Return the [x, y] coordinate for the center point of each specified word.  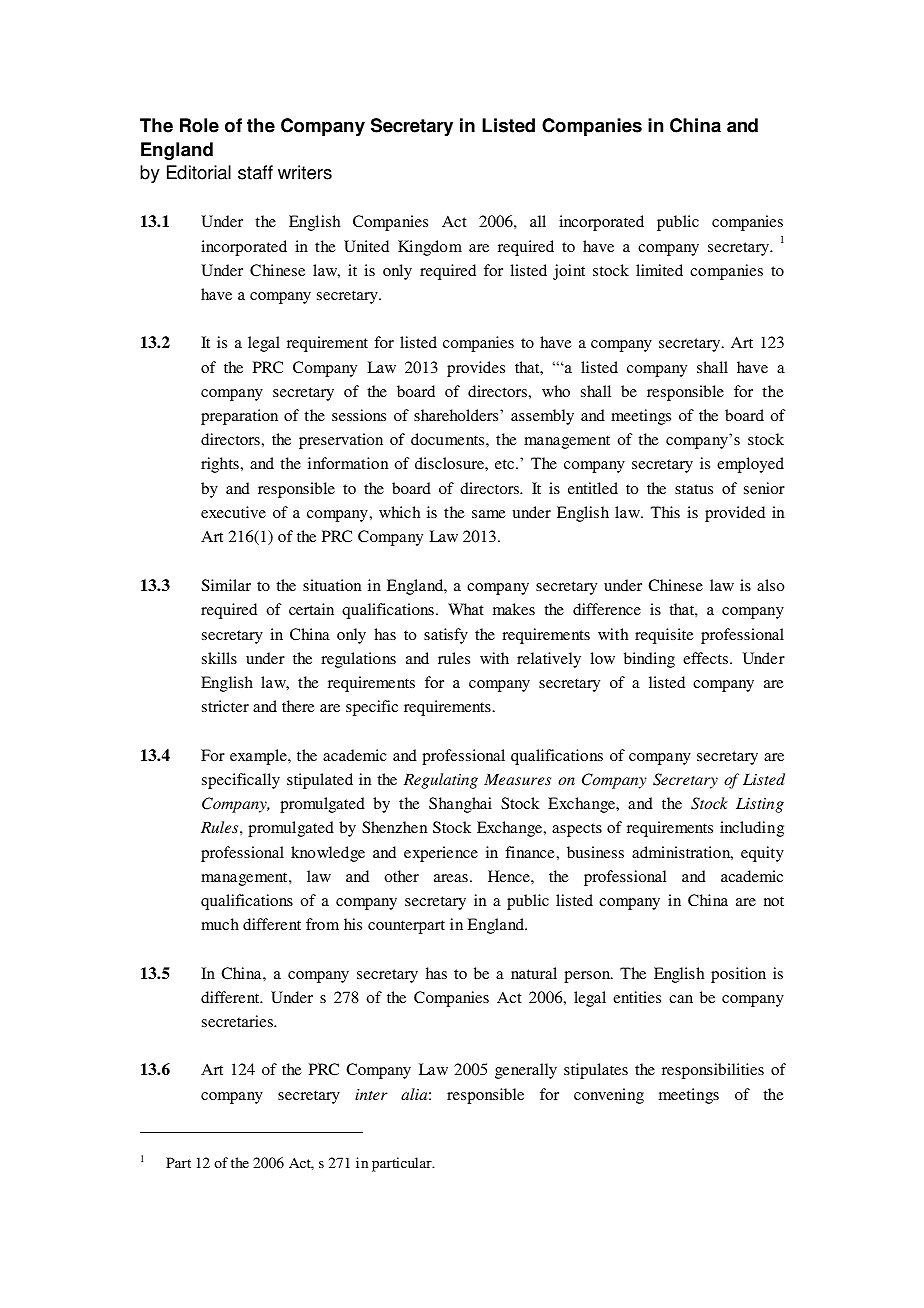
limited [659, 270]
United [366, 246]
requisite [664, 636]
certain [311, 609]
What [466, 609]
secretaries [239, 1021]
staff [255, 172]
